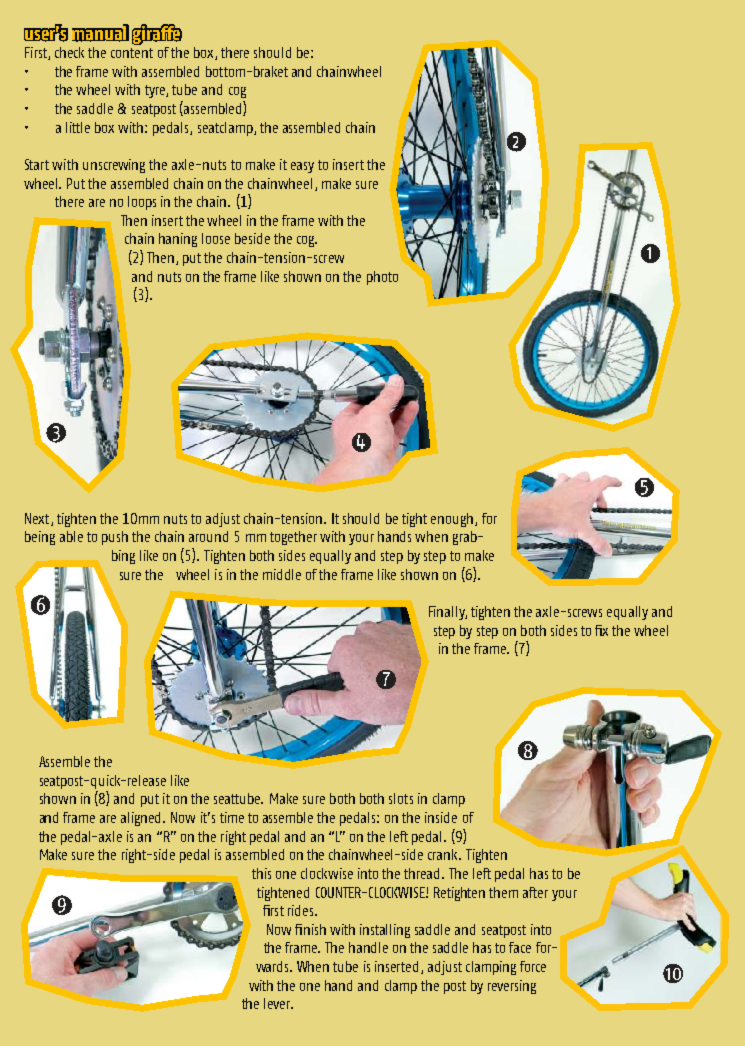  I want to click on easy, so click(302, 167).
